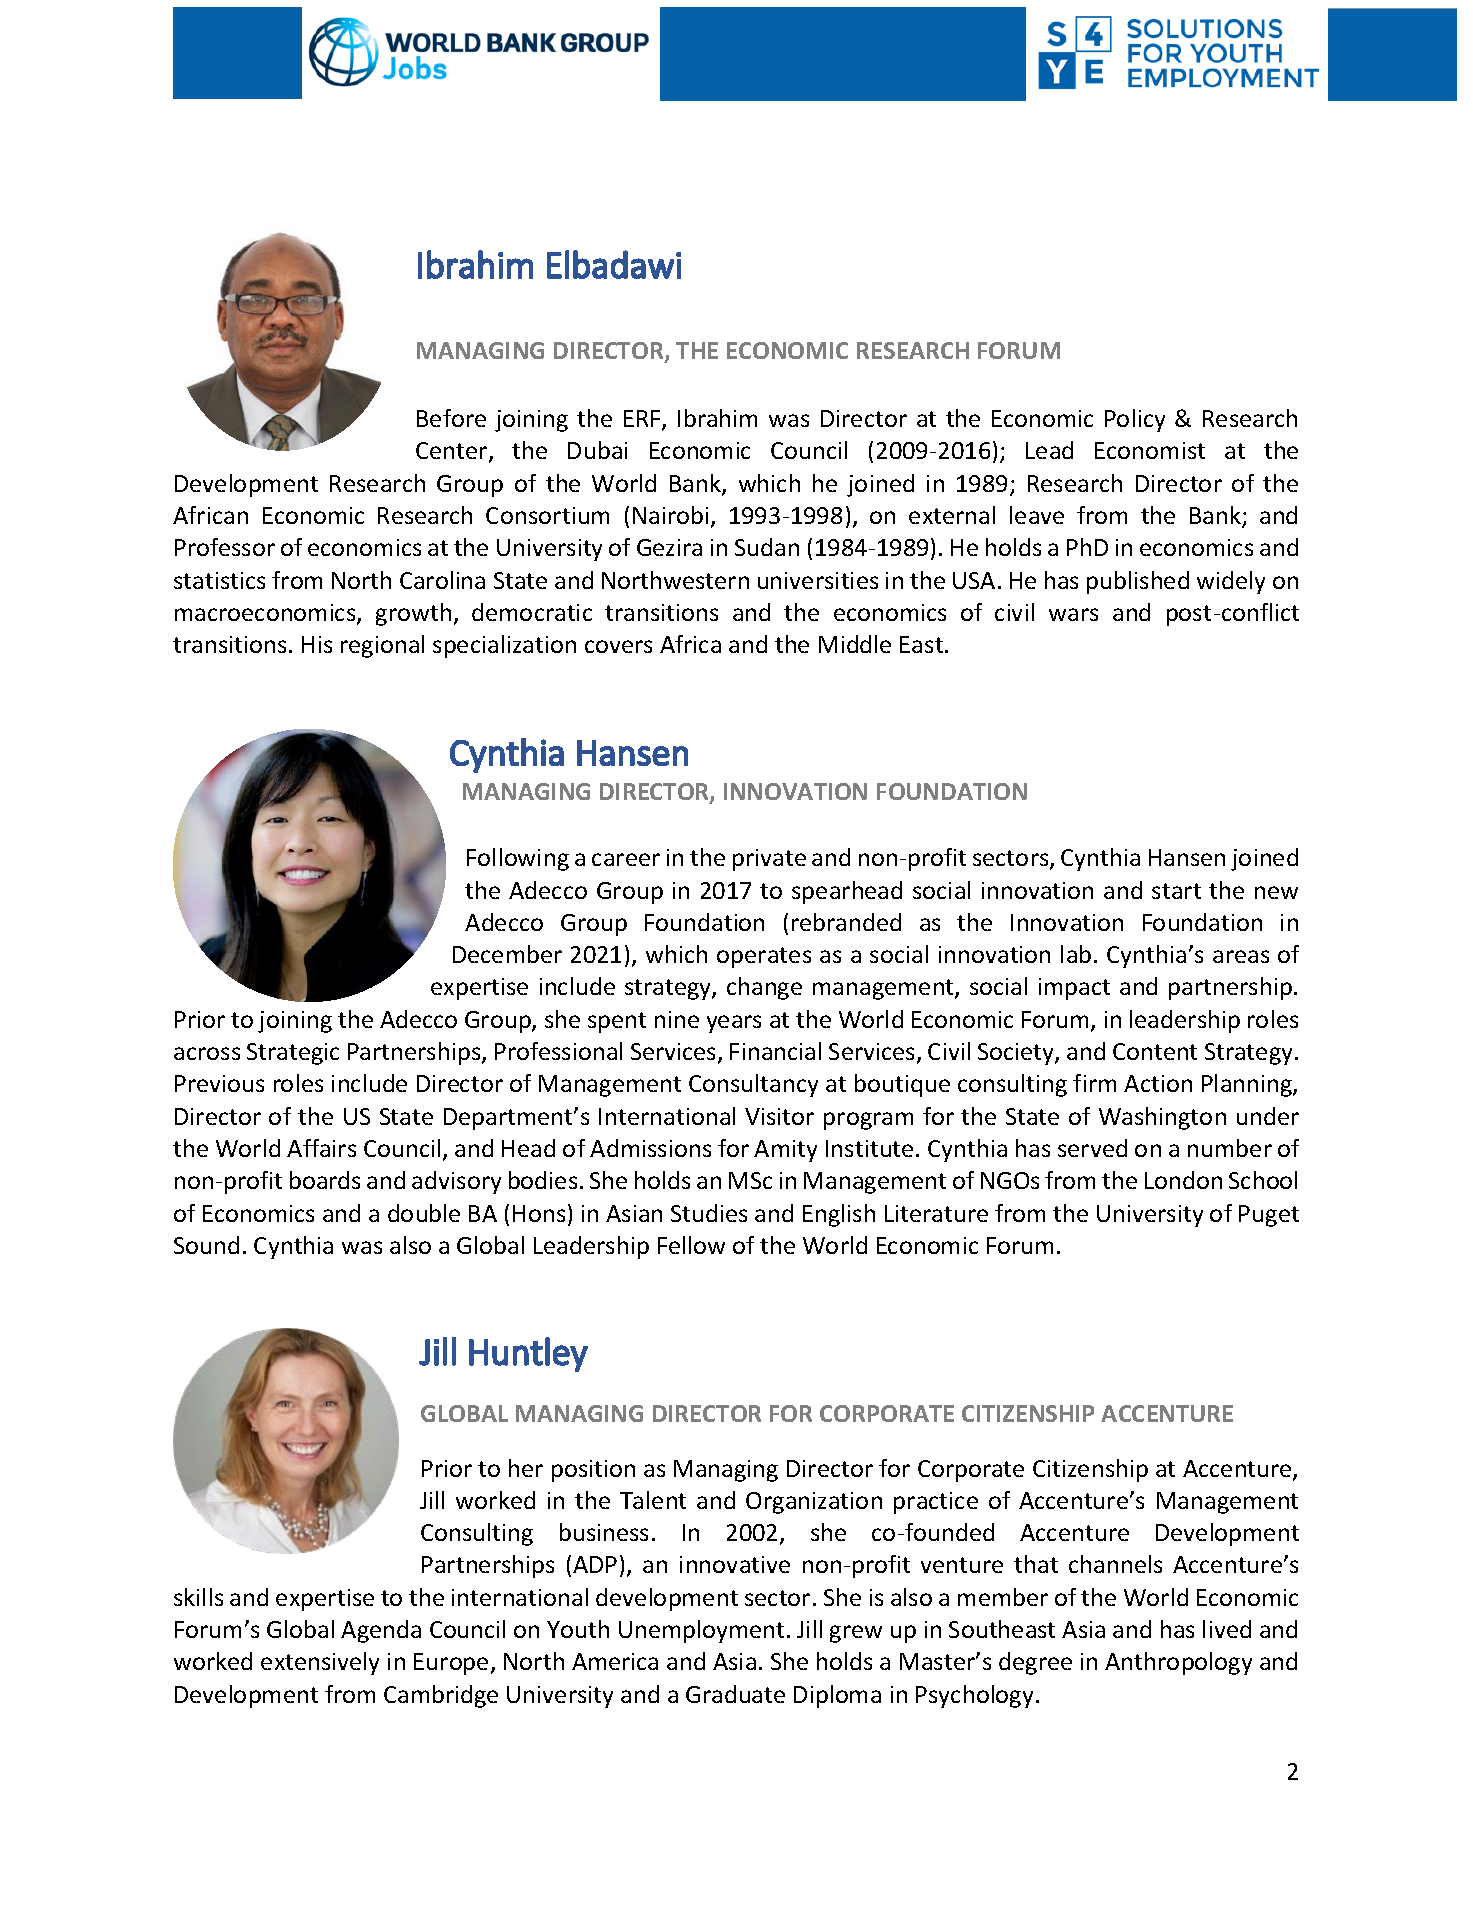  I want to click on Unemployment, so click(701, 1631).
